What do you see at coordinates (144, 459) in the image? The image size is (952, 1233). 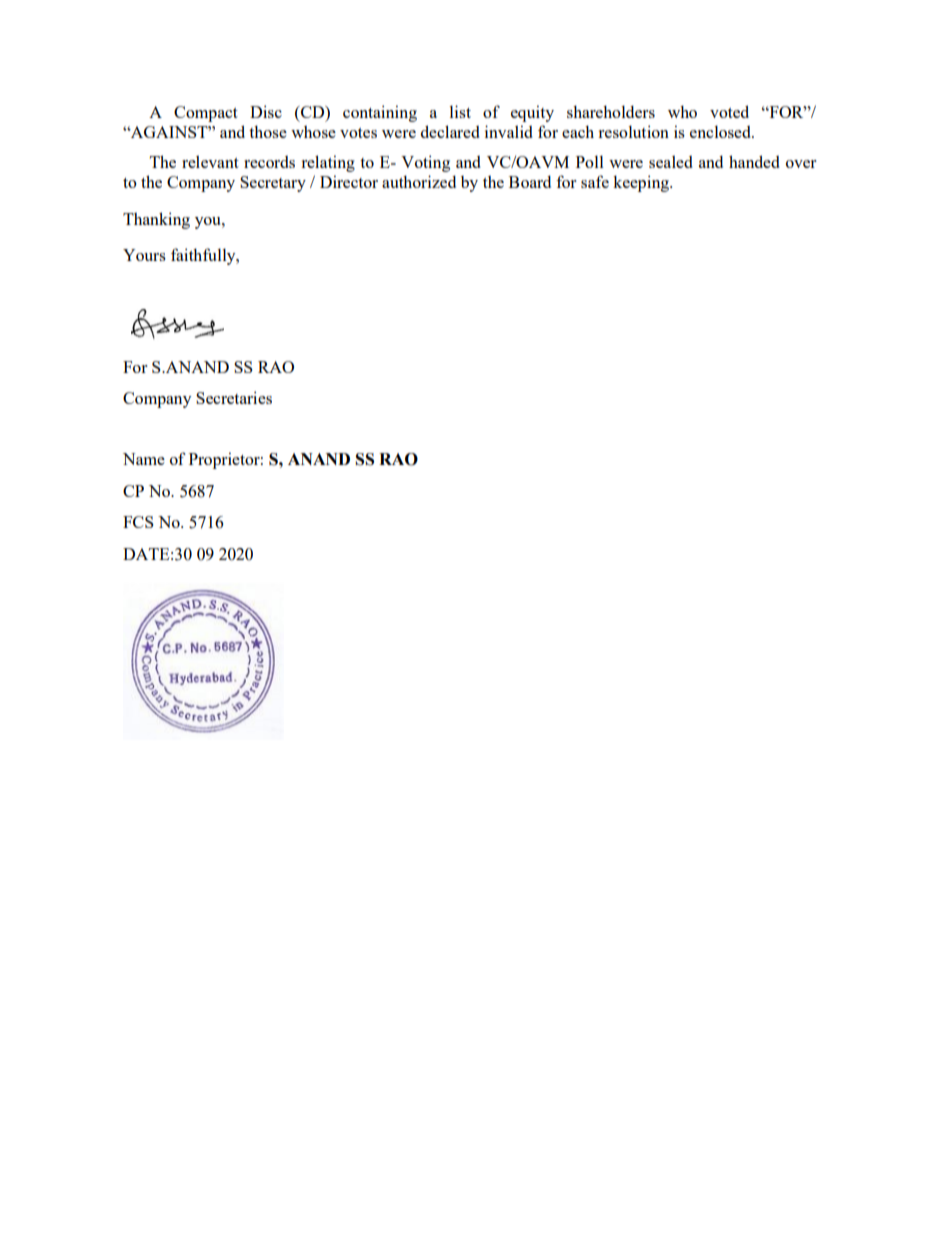 I see `Name` at bounding box center [144, 459].
